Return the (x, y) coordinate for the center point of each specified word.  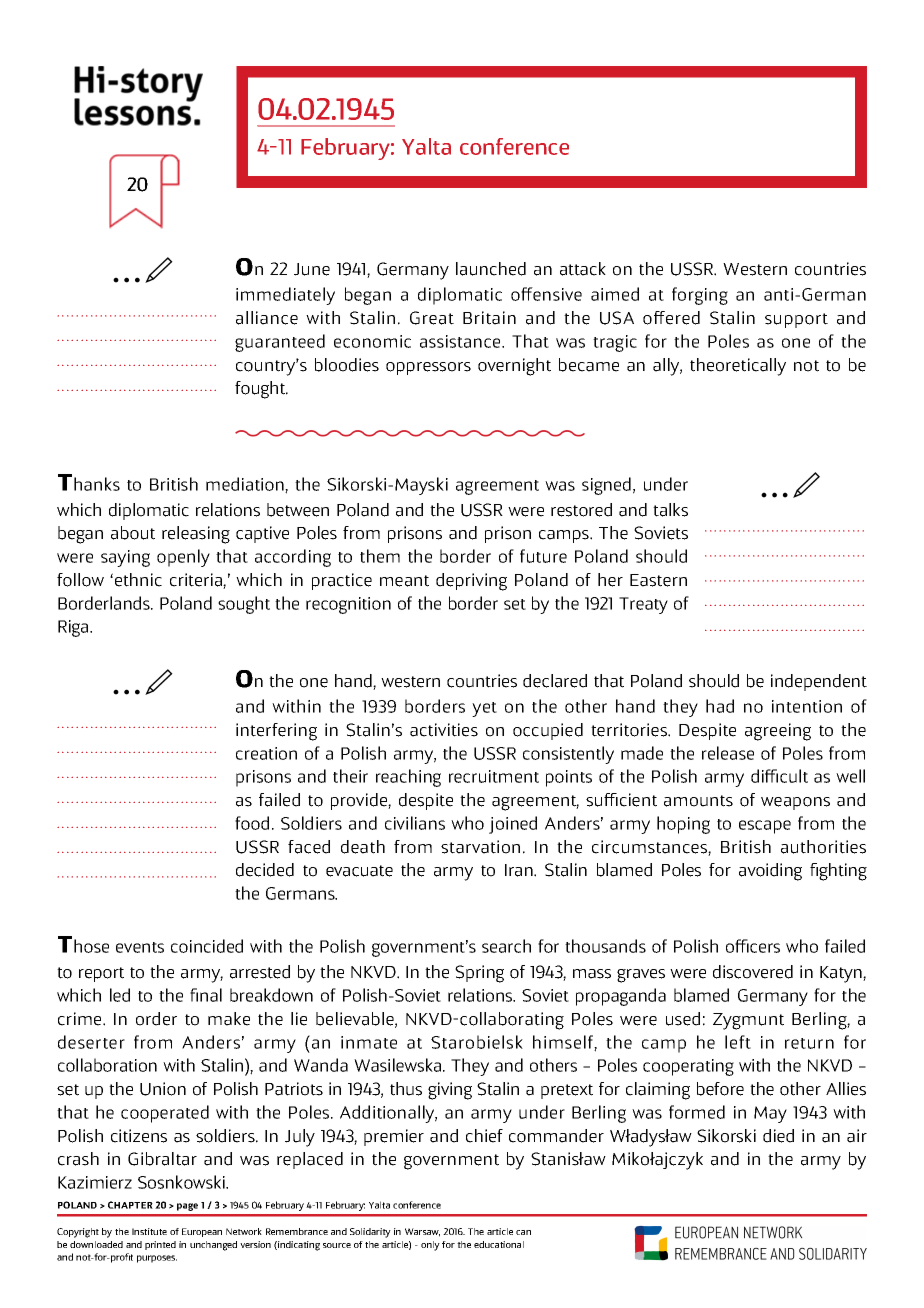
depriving (471, 582)
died (778, 1136)
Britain (489, 318)
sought (244, 605)
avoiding (770, 872)
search (506, 946)
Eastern (658, 580)
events (140, 947)
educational (499, 1244)
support (796, 320)
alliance (267, 318)
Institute (149, 1231)
